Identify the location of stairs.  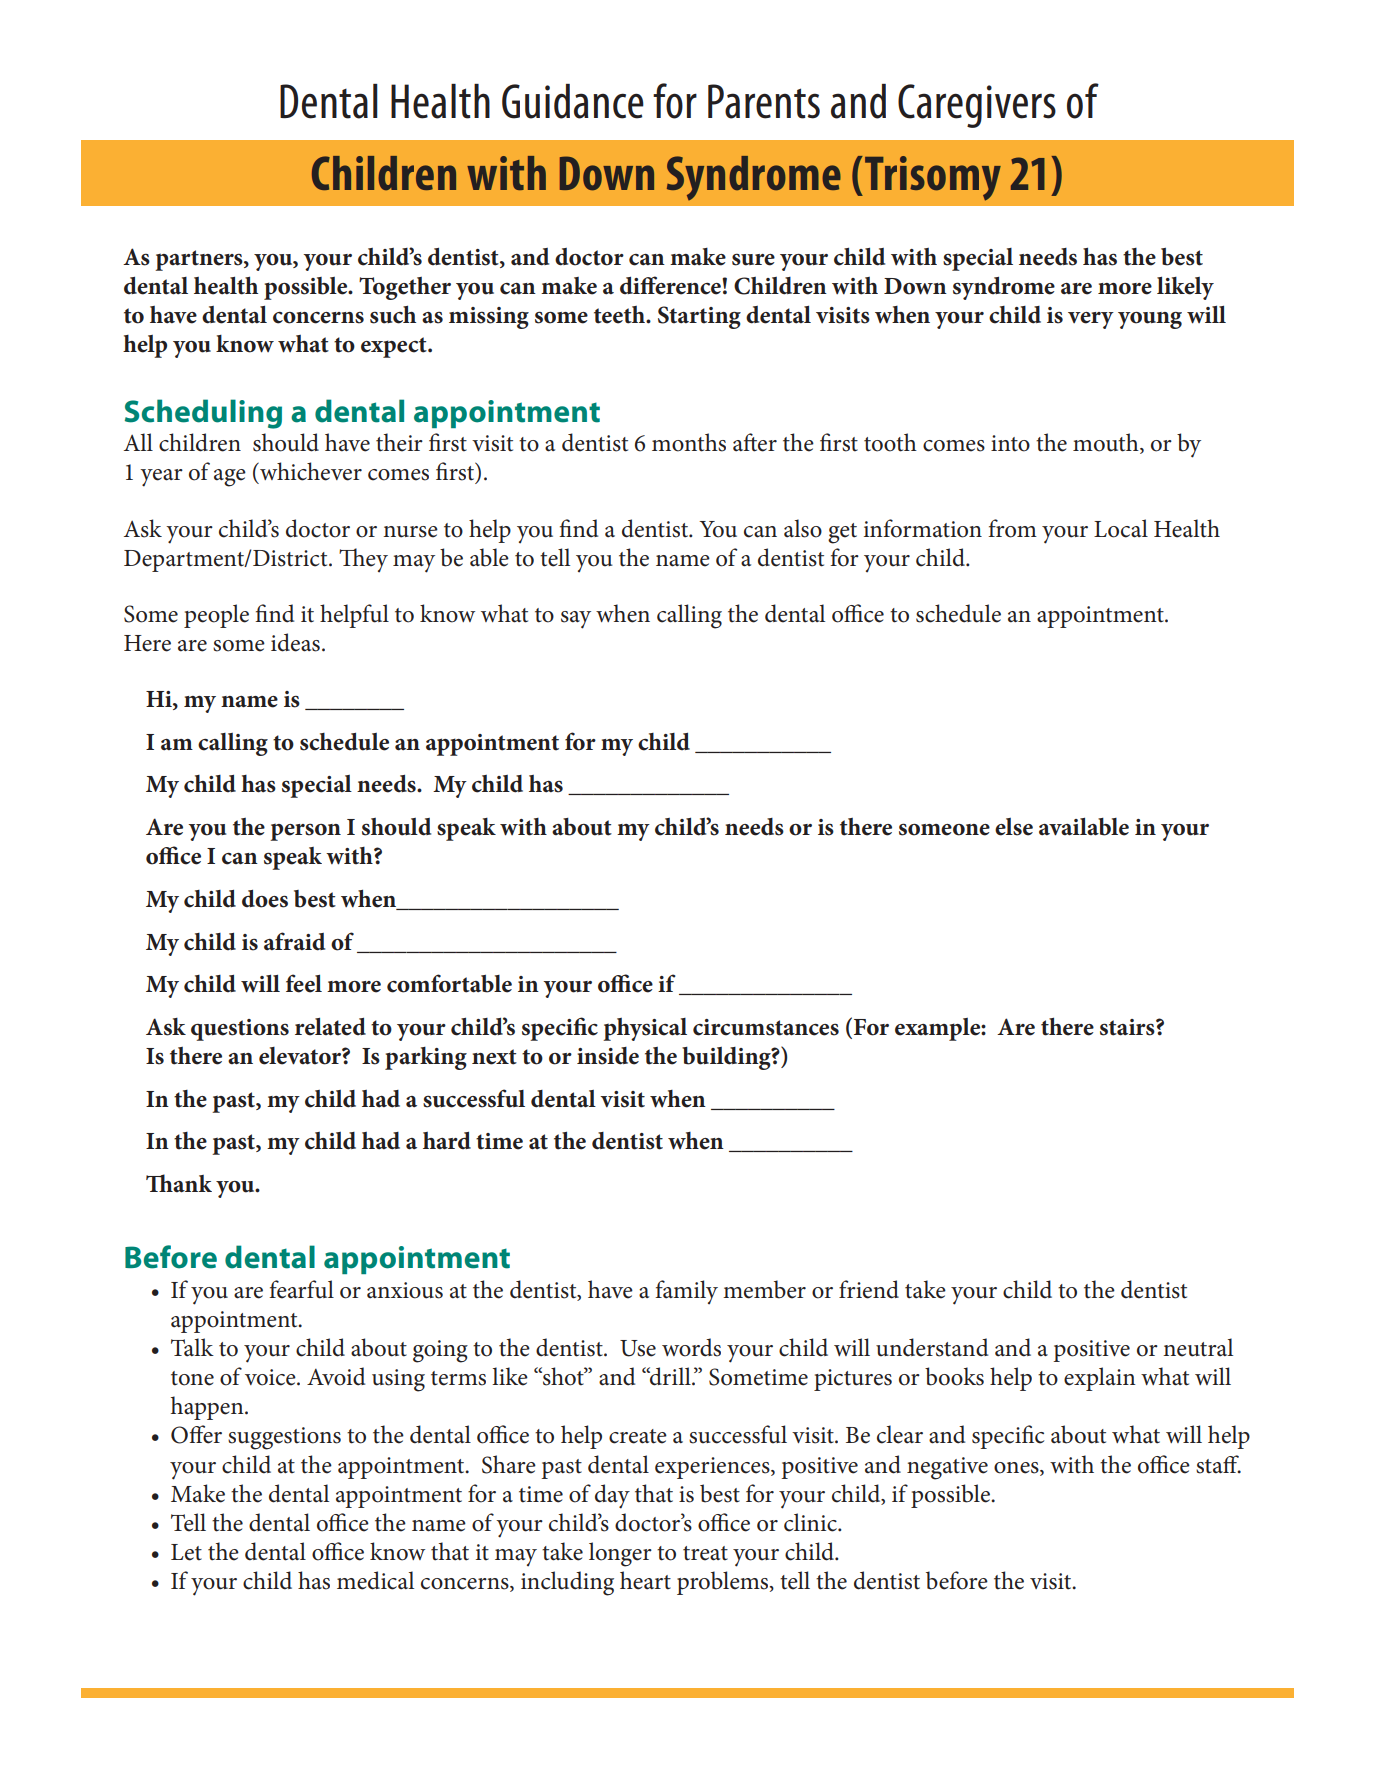
(1128, 1027).
